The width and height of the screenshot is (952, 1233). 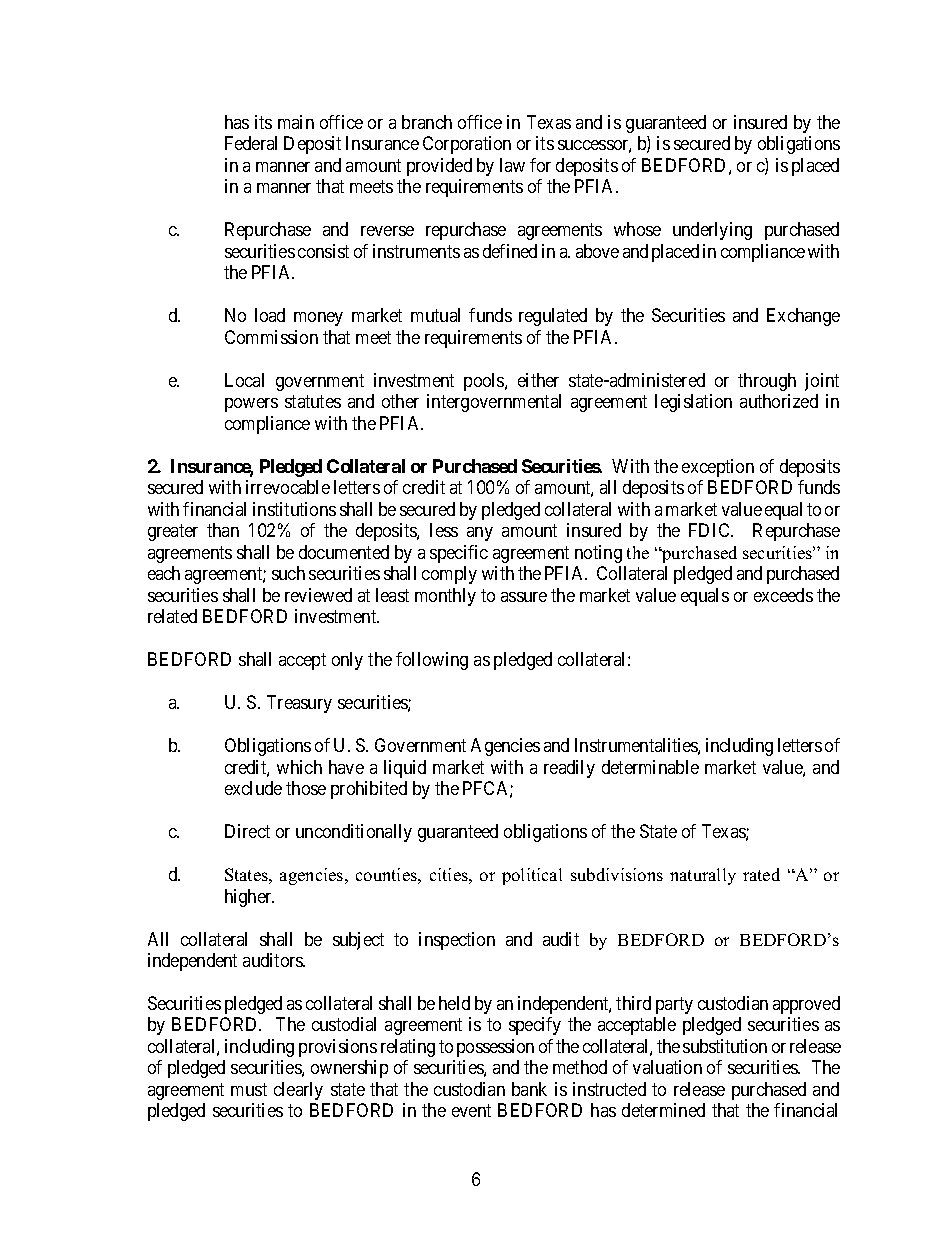 What do you see at coordinates (249, 1089) in the screenshot?
I see `must` at bounding box center [249, 1089].
